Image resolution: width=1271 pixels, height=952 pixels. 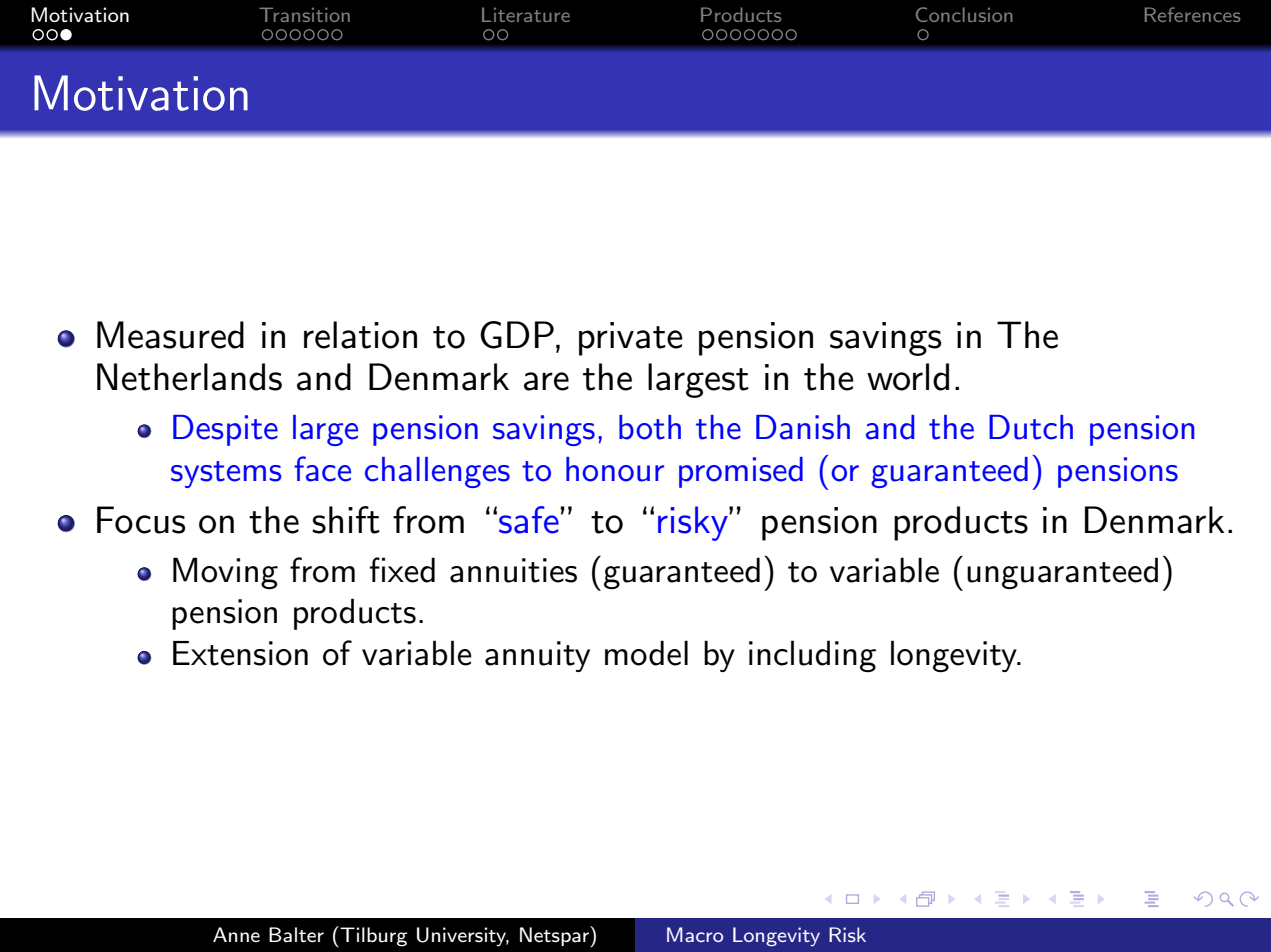 I want to click on Conclusion, so click(x=964, y=14).
